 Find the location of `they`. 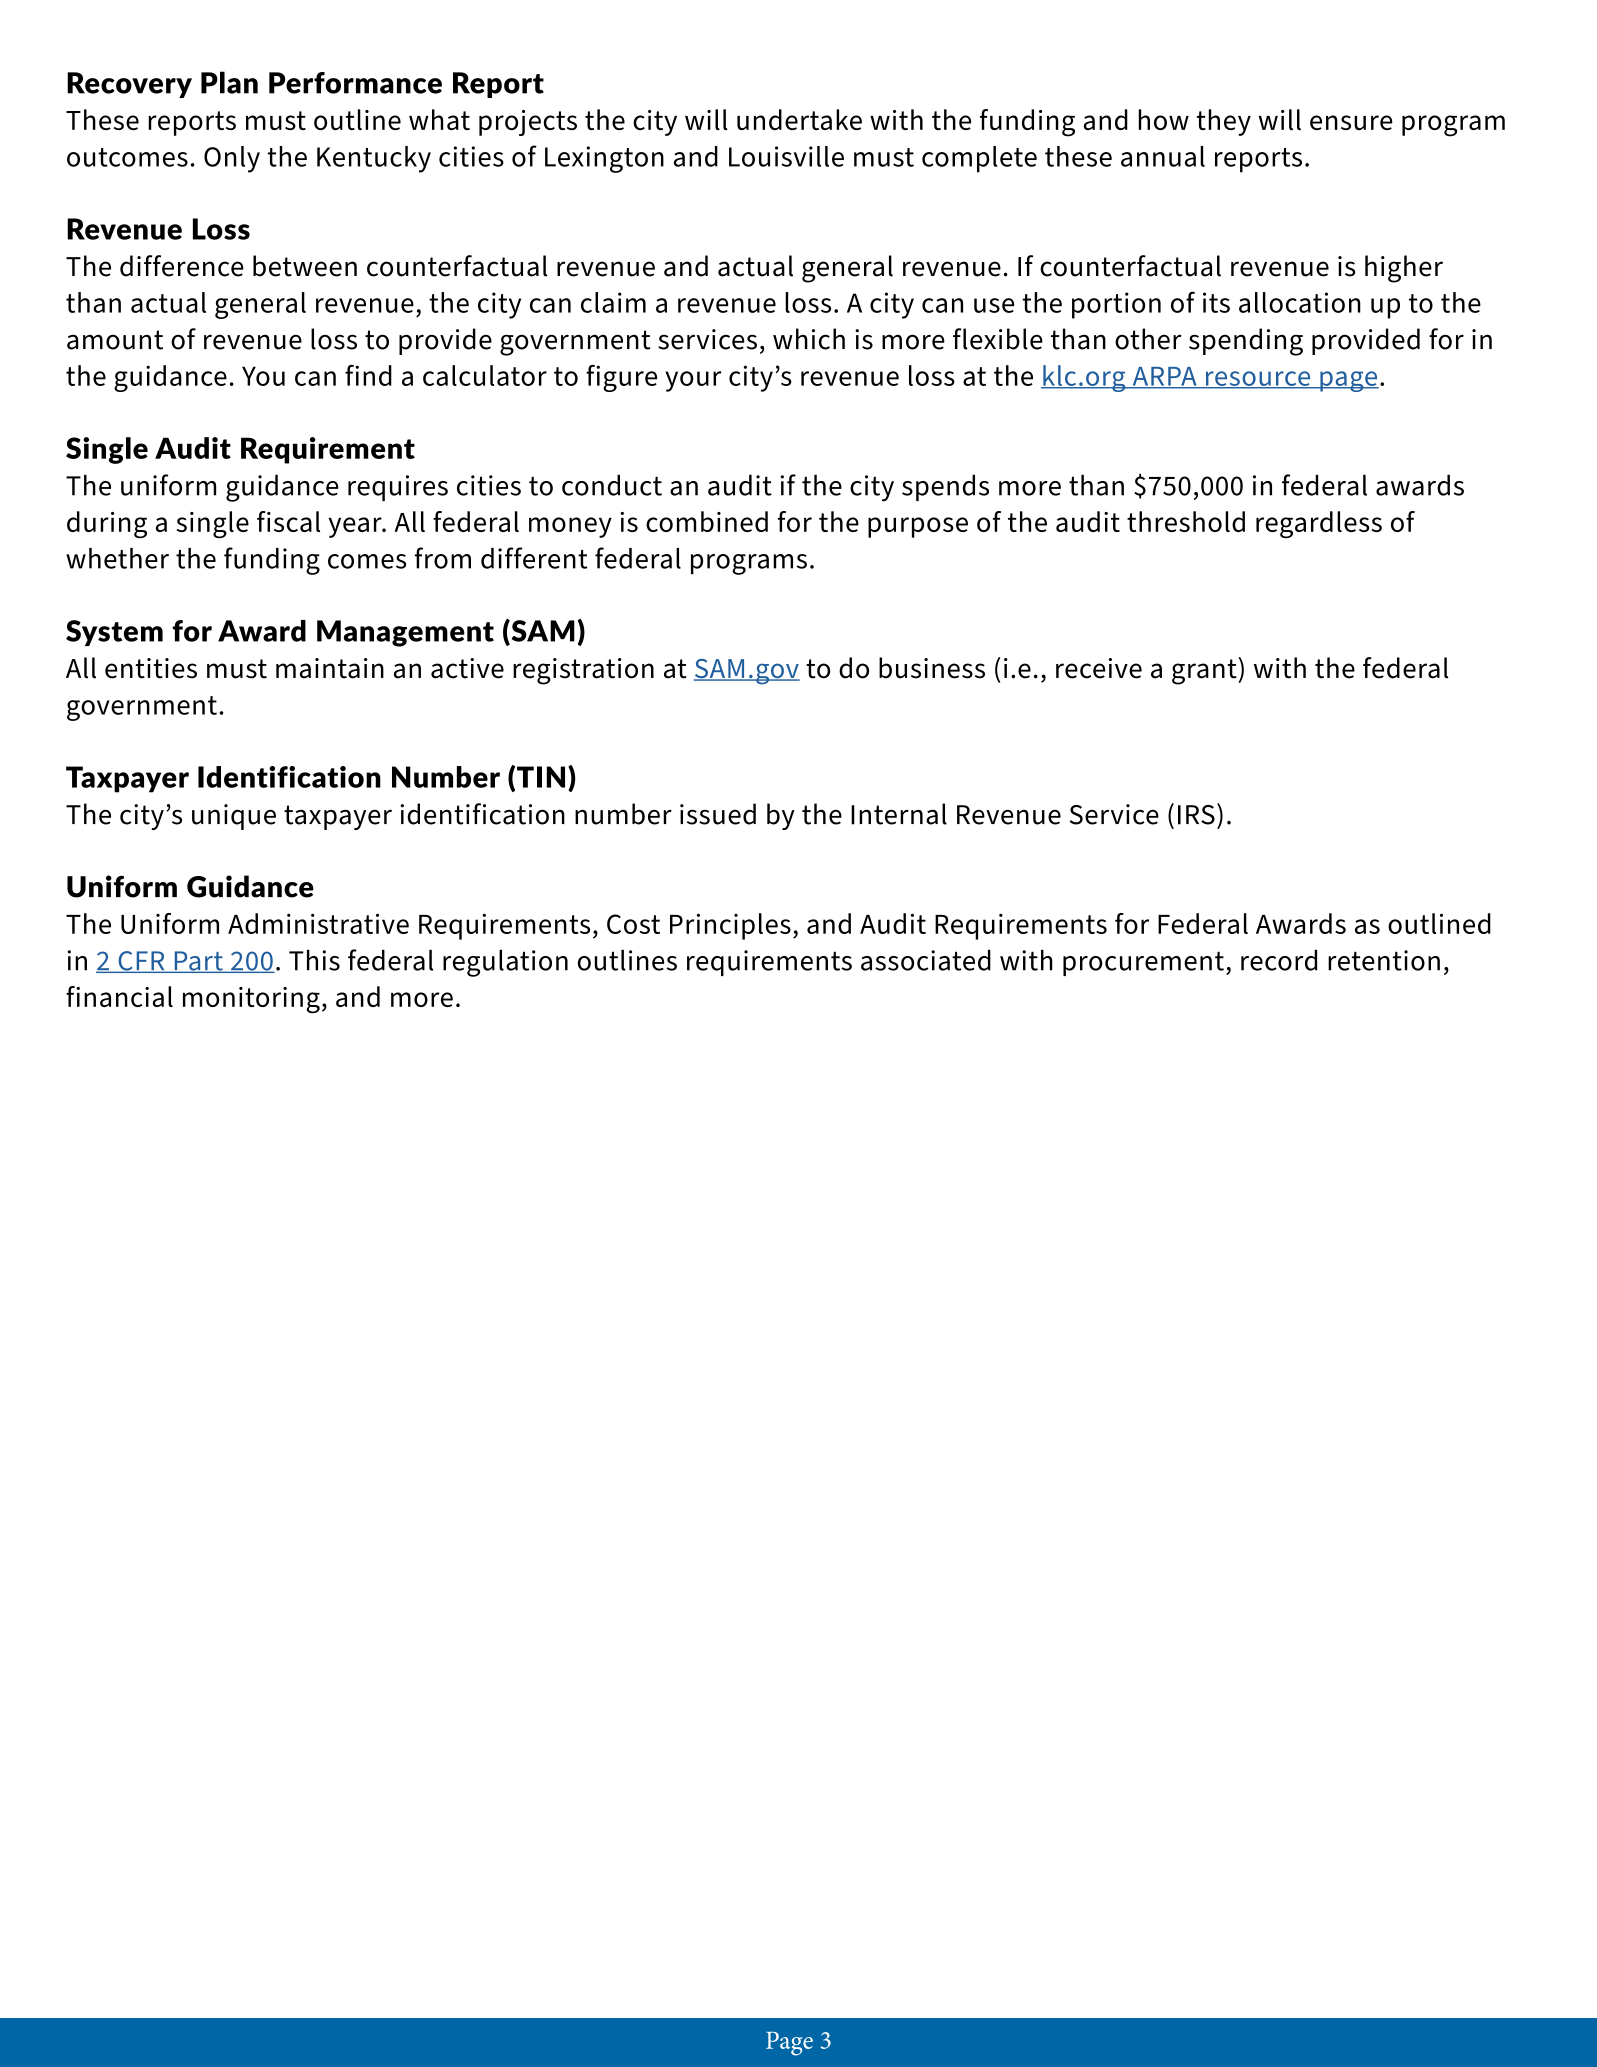

they is located at coordinates (1224, 122).
